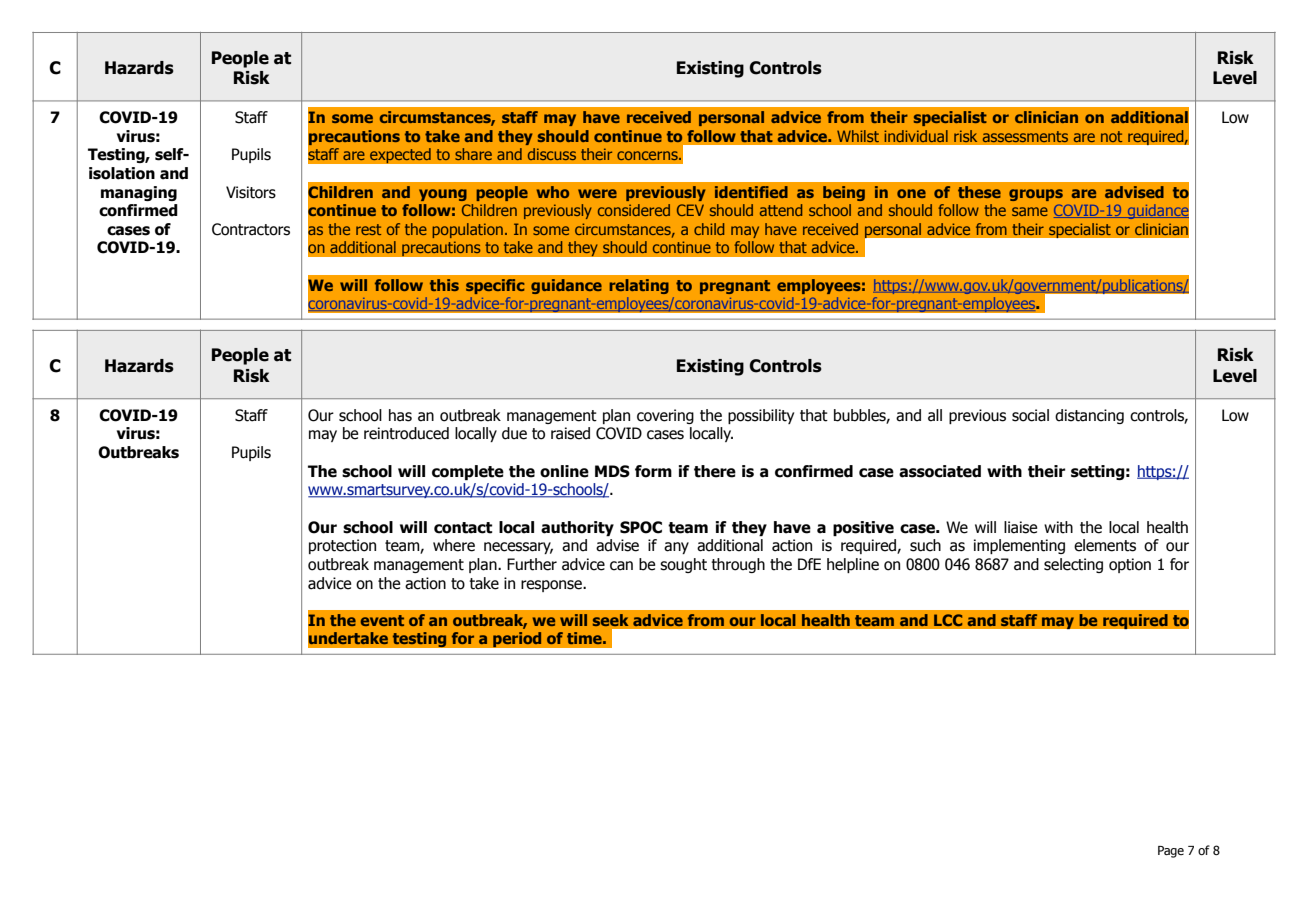 The image size is (1308, 924). I want to click on Page, so click(1171, 852).
